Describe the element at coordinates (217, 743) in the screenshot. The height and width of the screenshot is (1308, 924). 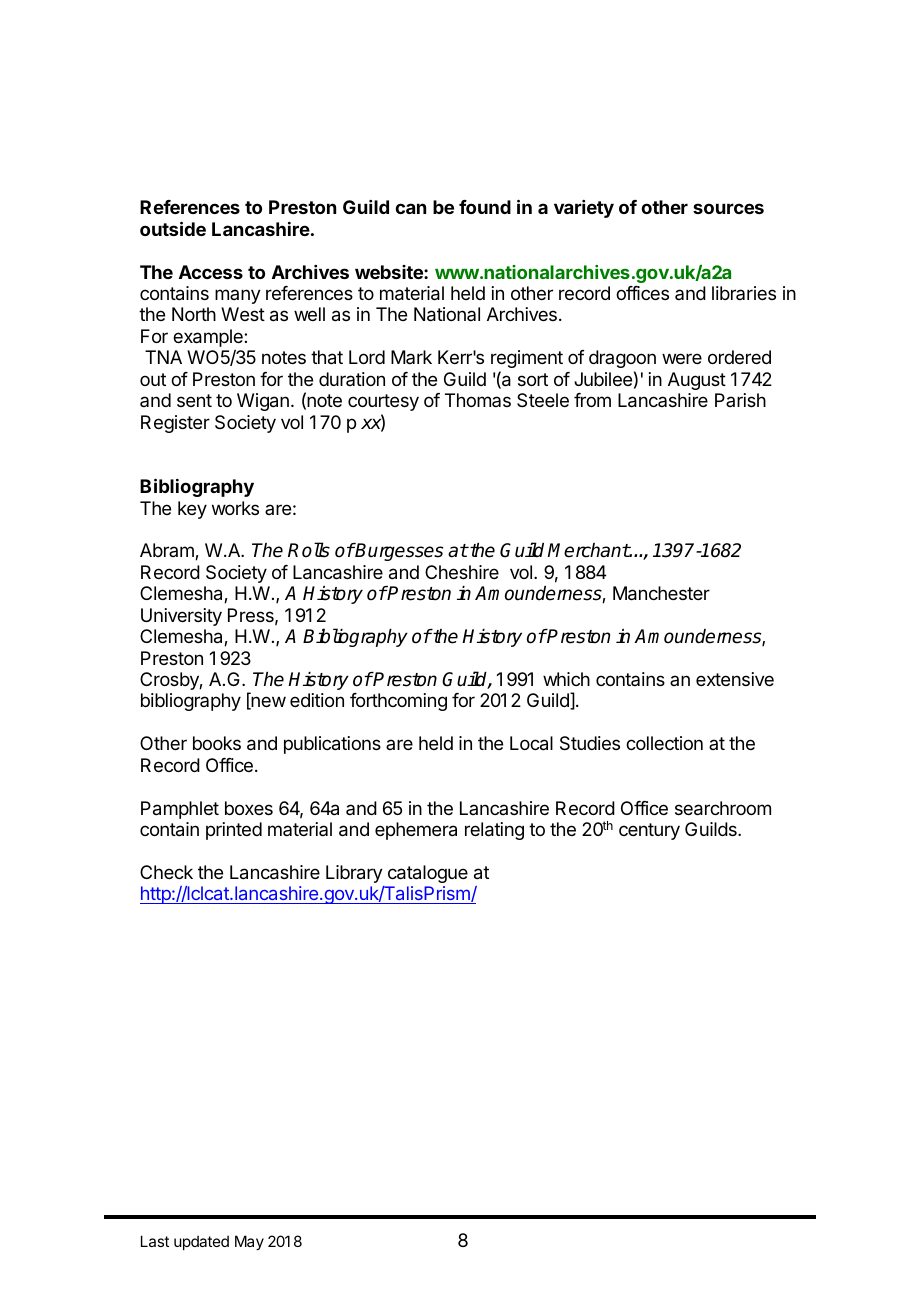
I see `books` at that location.
